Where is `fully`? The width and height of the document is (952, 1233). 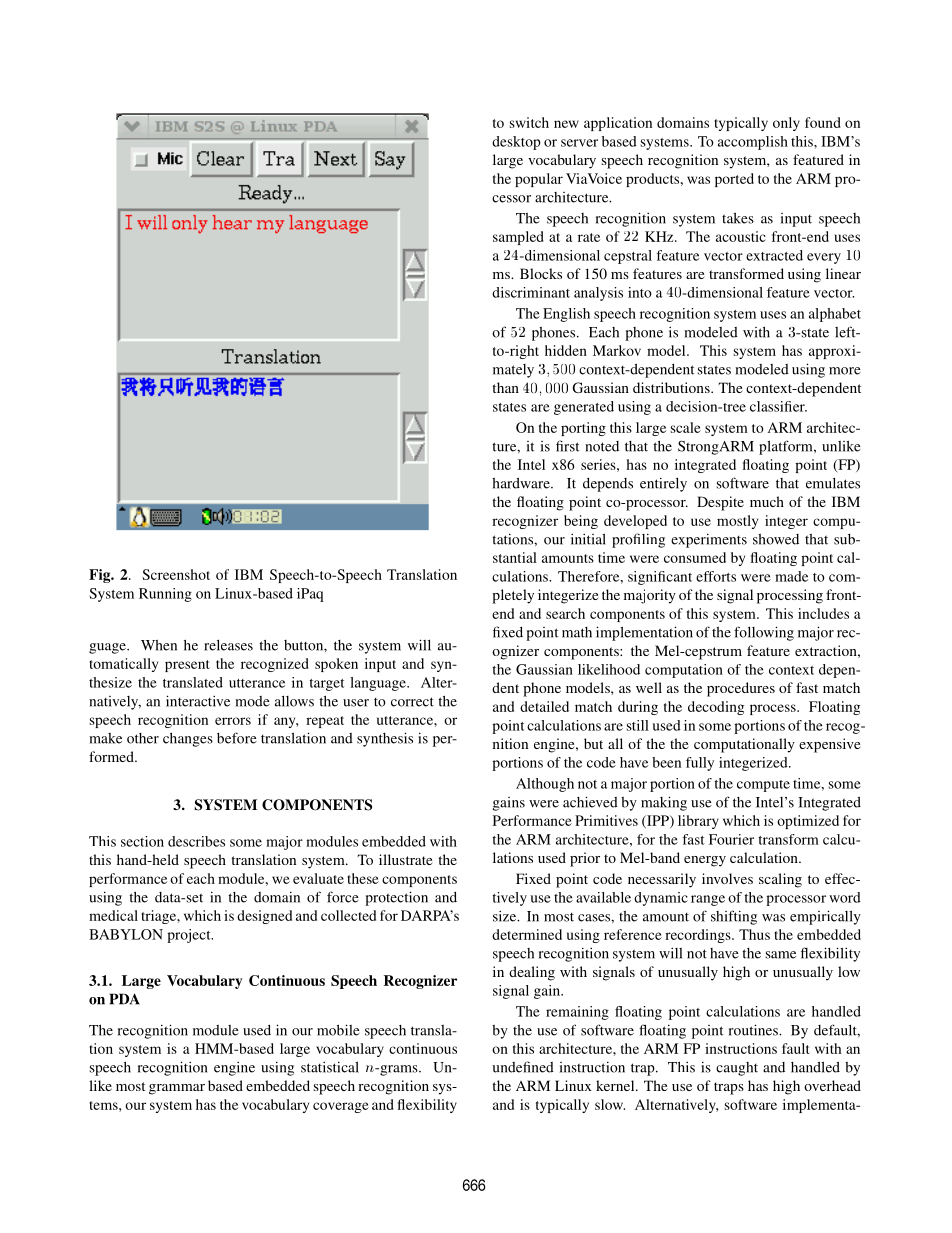
fully is located at coordinates (700, 764).
